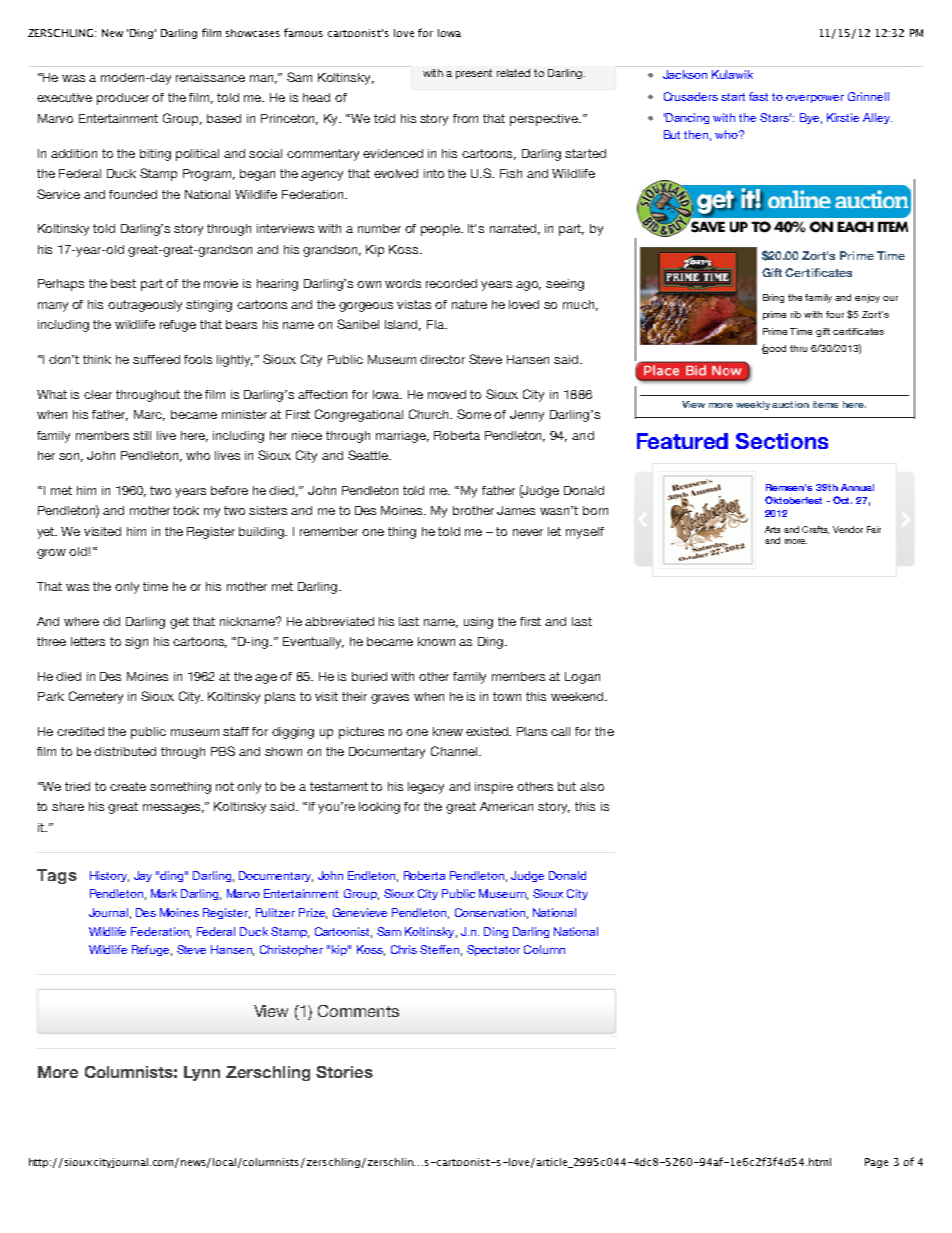 The image size is (952, 1233). I want to click on present, so click(474, 74).
